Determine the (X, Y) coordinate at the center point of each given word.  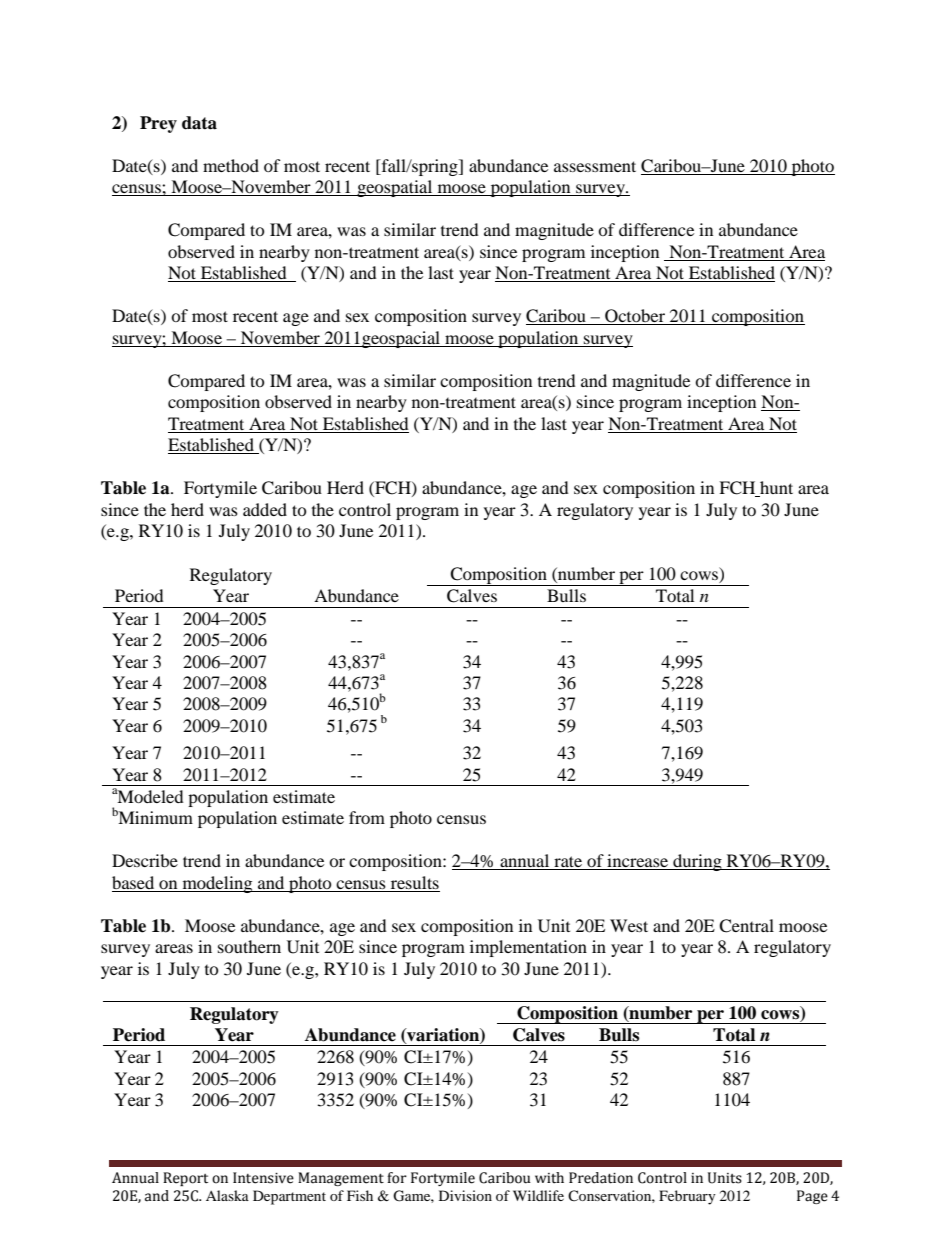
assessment (595, 166)
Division (465, 1195)
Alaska (227, 1195)
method (231, 165)
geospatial (395, 188)
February (687, 1197)
